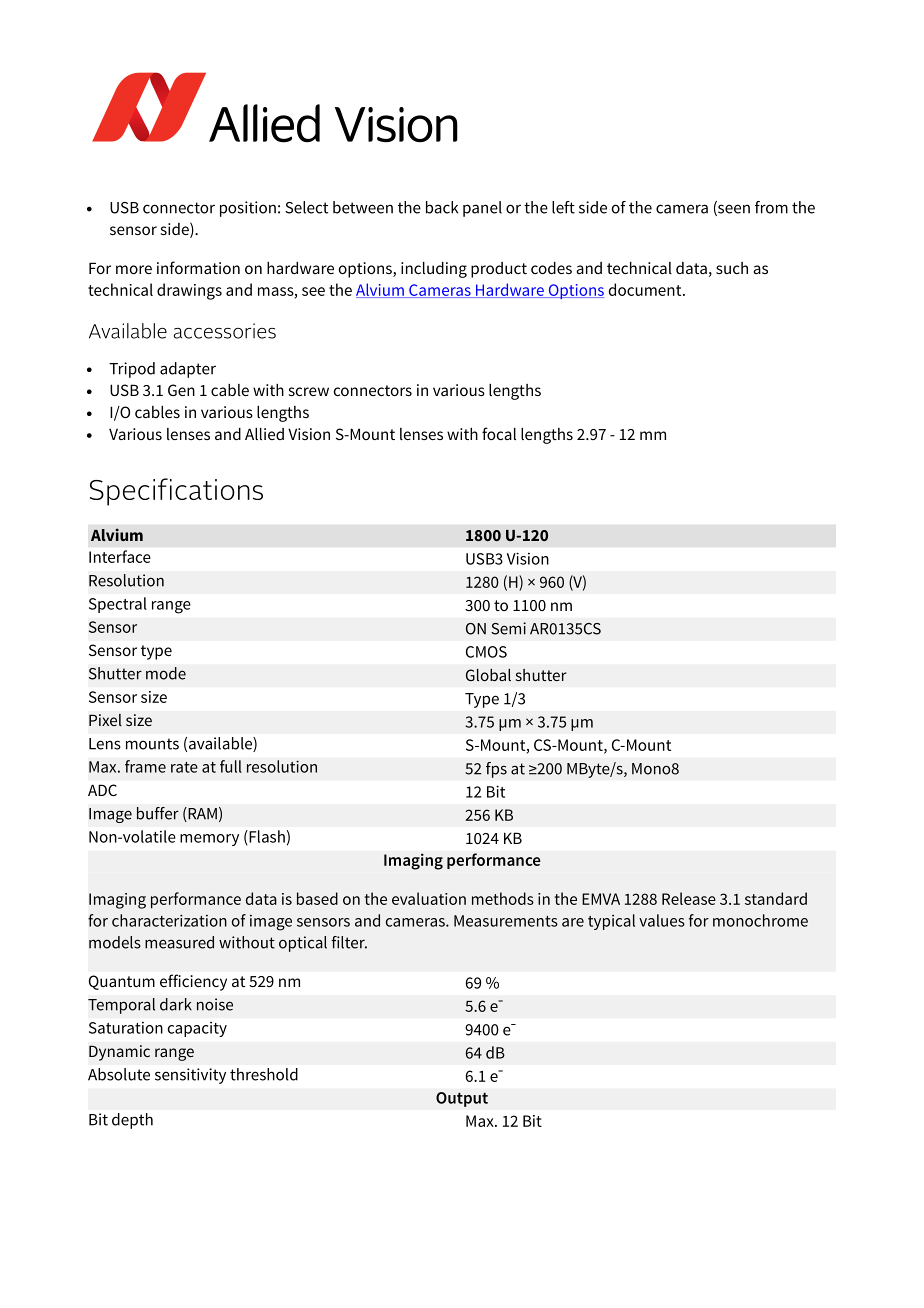 The height and width of the screenshot is (1308, 924). What do you see at coordinates (732, 268) in the screenshot?
I see `such` at bounding box center [732, 268].
